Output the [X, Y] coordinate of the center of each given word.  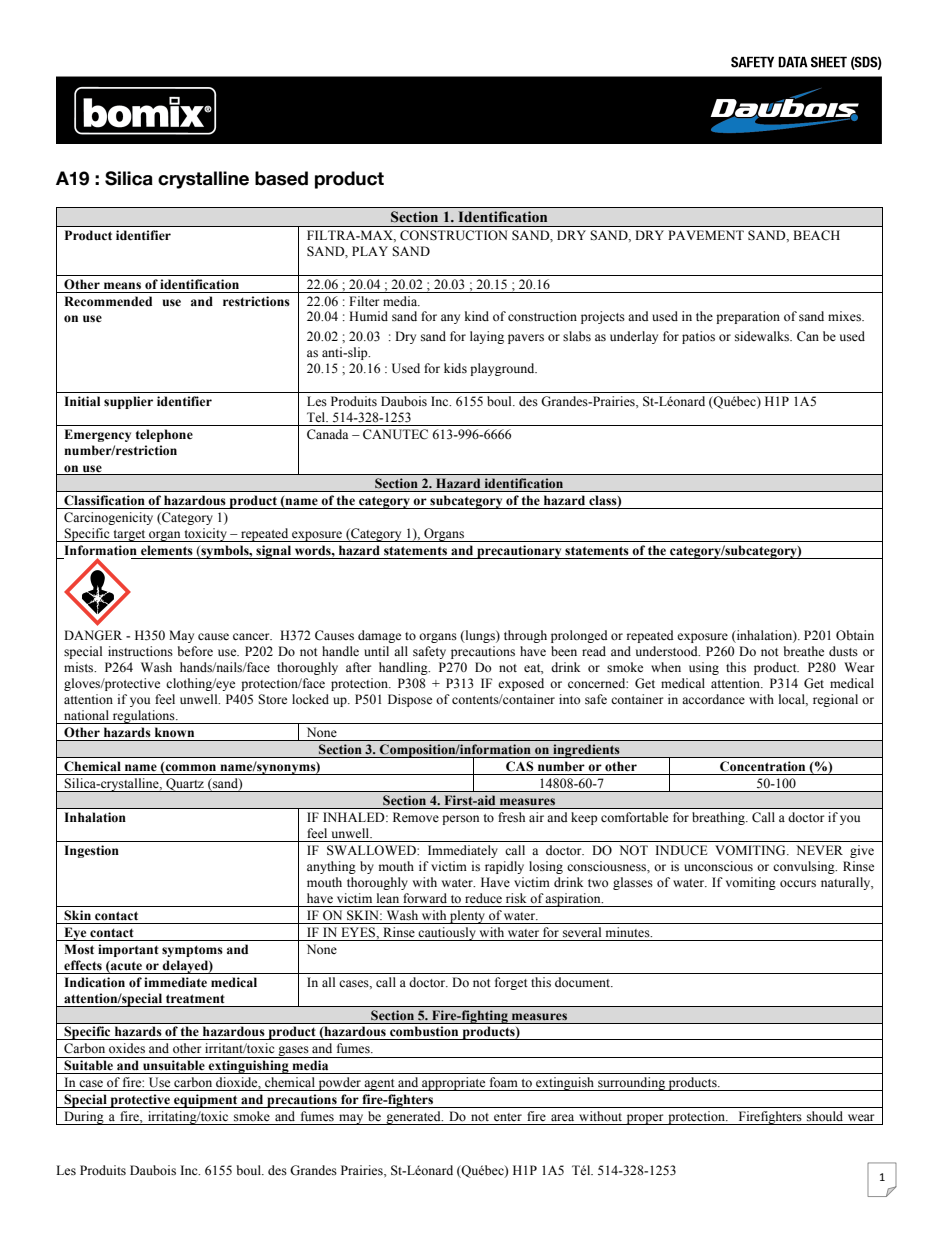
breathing [719, 818]
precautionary [519, 552]
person [460, 820]
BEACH [816, 235]
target [129, 536]
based [281, 178]
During [84, 1118]
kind [477, 316]
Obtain [855, 635]
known [174, 732]
